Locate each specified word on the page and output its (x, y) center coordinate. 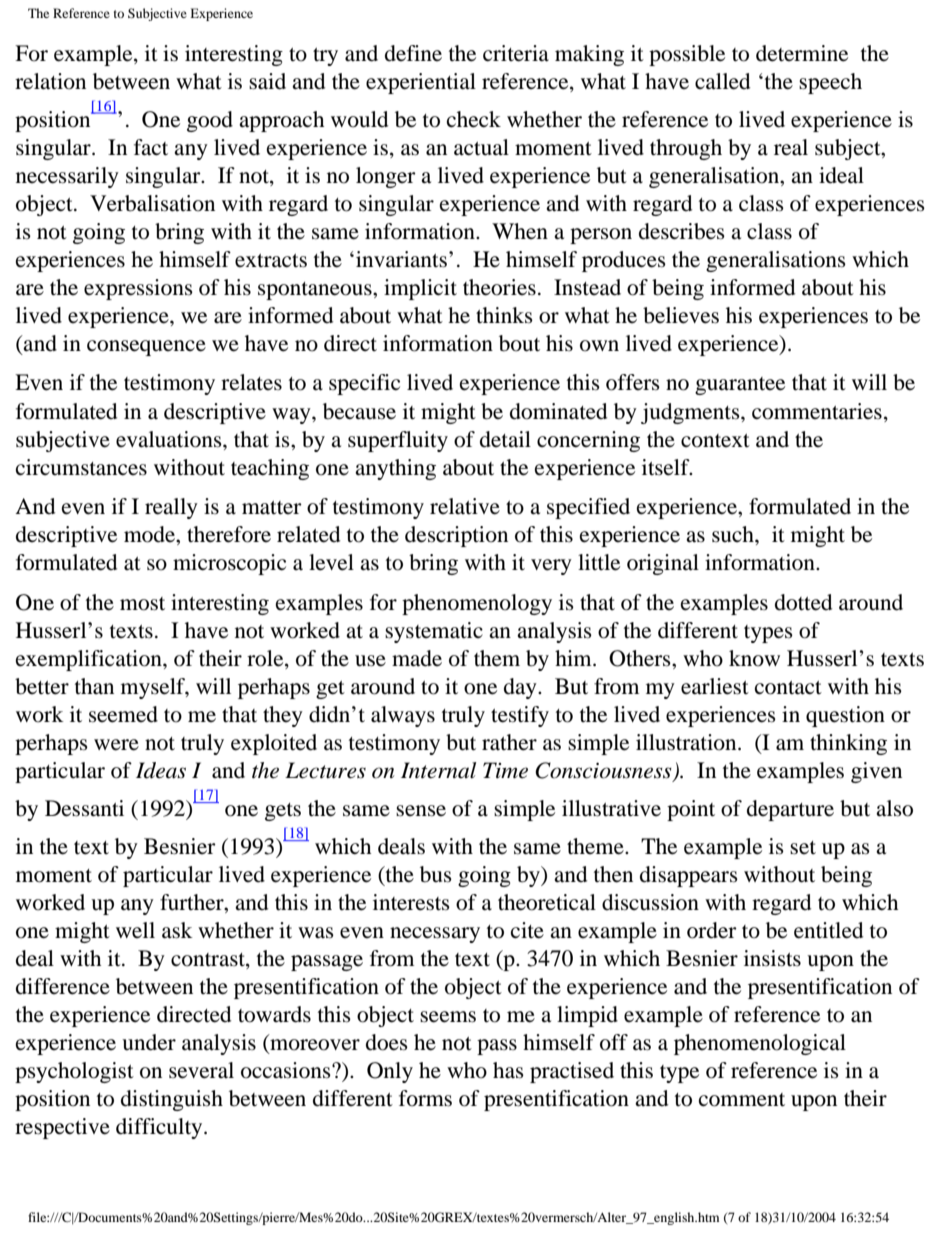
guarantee (740, 386)
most (142, 604)
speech (830, 83)
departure (790, 810)
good (210, 121)
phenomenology (477, 604)
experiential (421, 83)
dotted (803, 602)
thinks (504, 315)
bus (436, 874)
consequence (146, 348)
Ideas (161, 770)
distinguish (172, 1100)
